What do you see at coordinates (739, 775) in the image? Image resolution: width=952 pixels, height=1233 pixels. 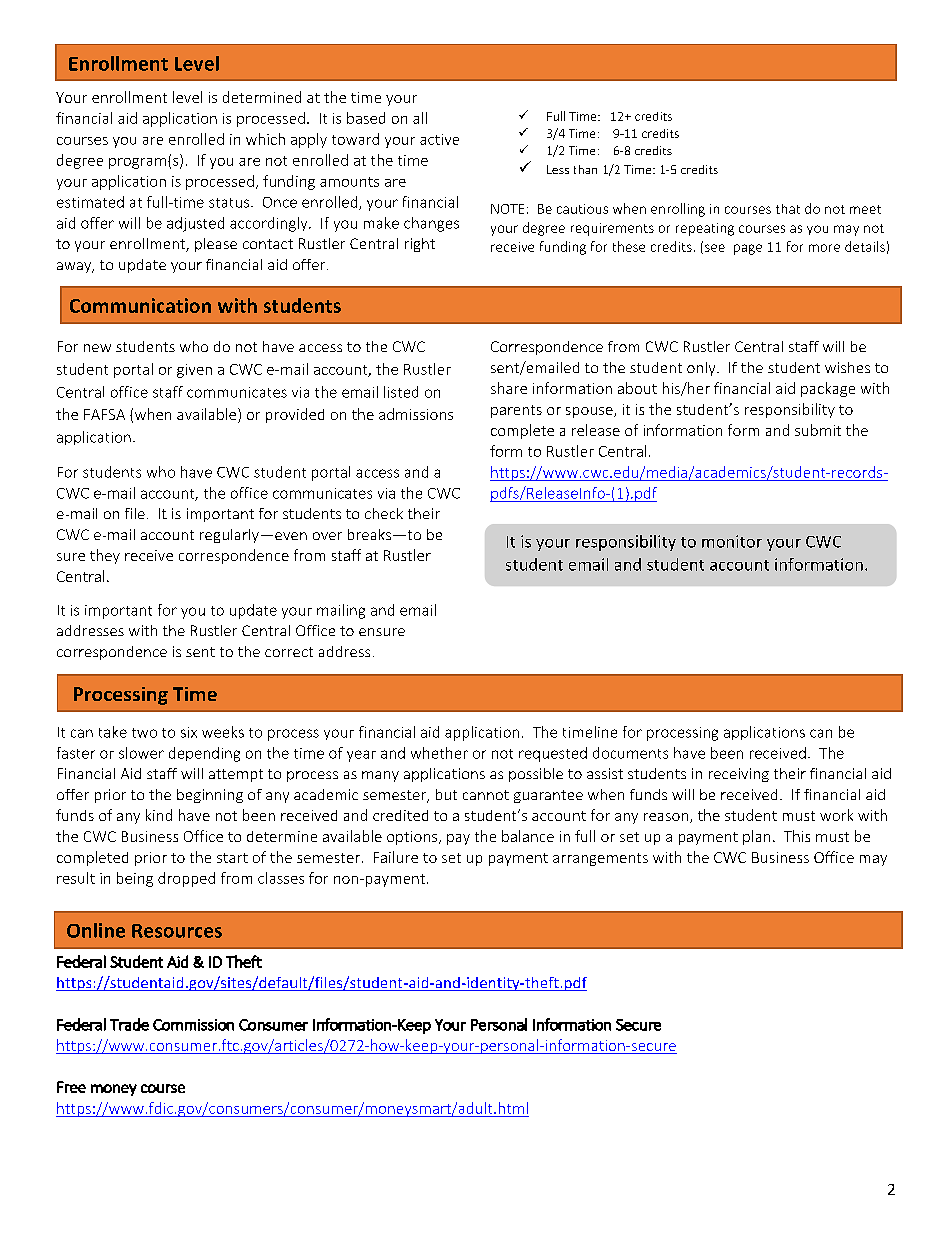 I see `receiving` at bounding box center [739, 775].
